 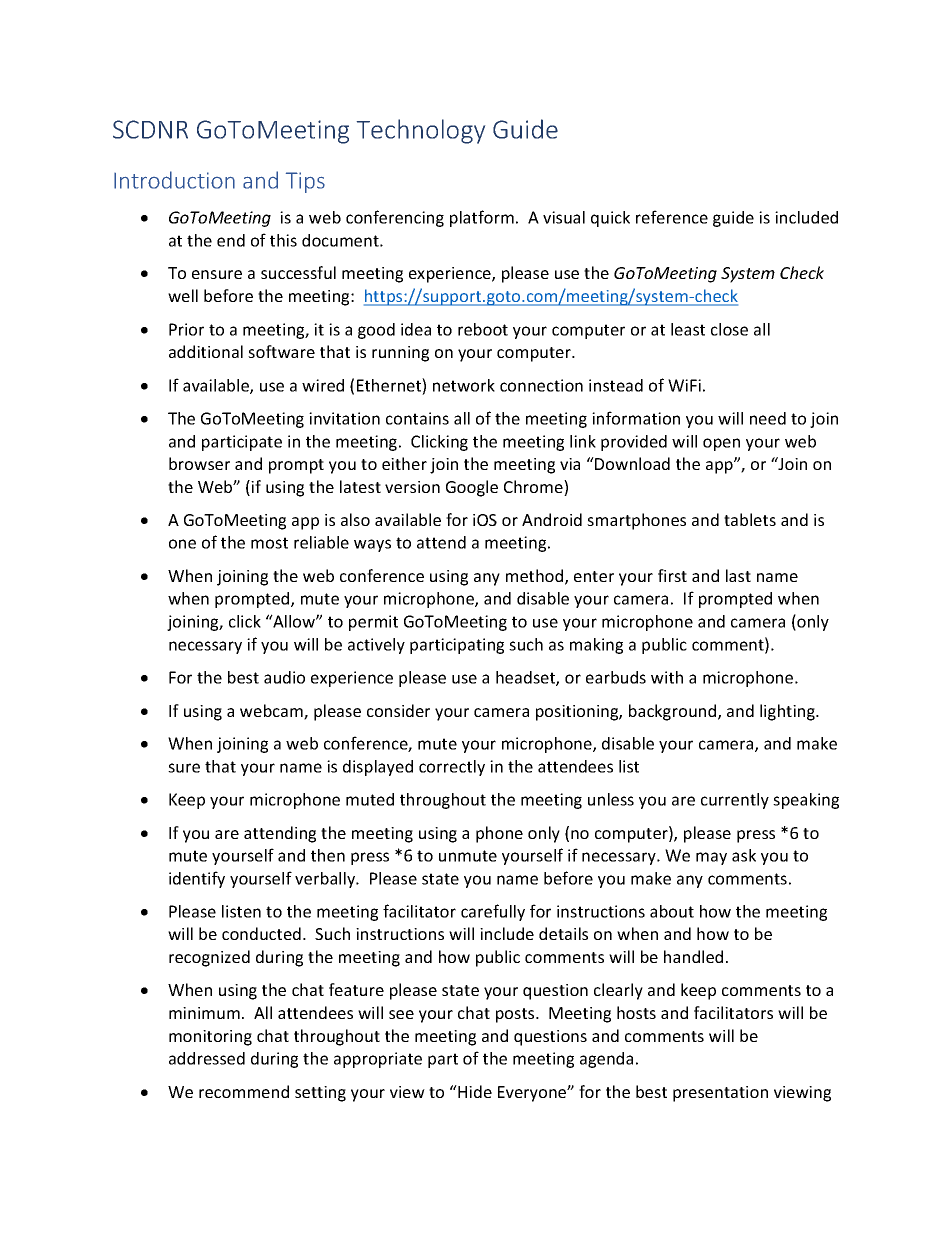 I want to click on Tips, so click(x=305, y=182).
